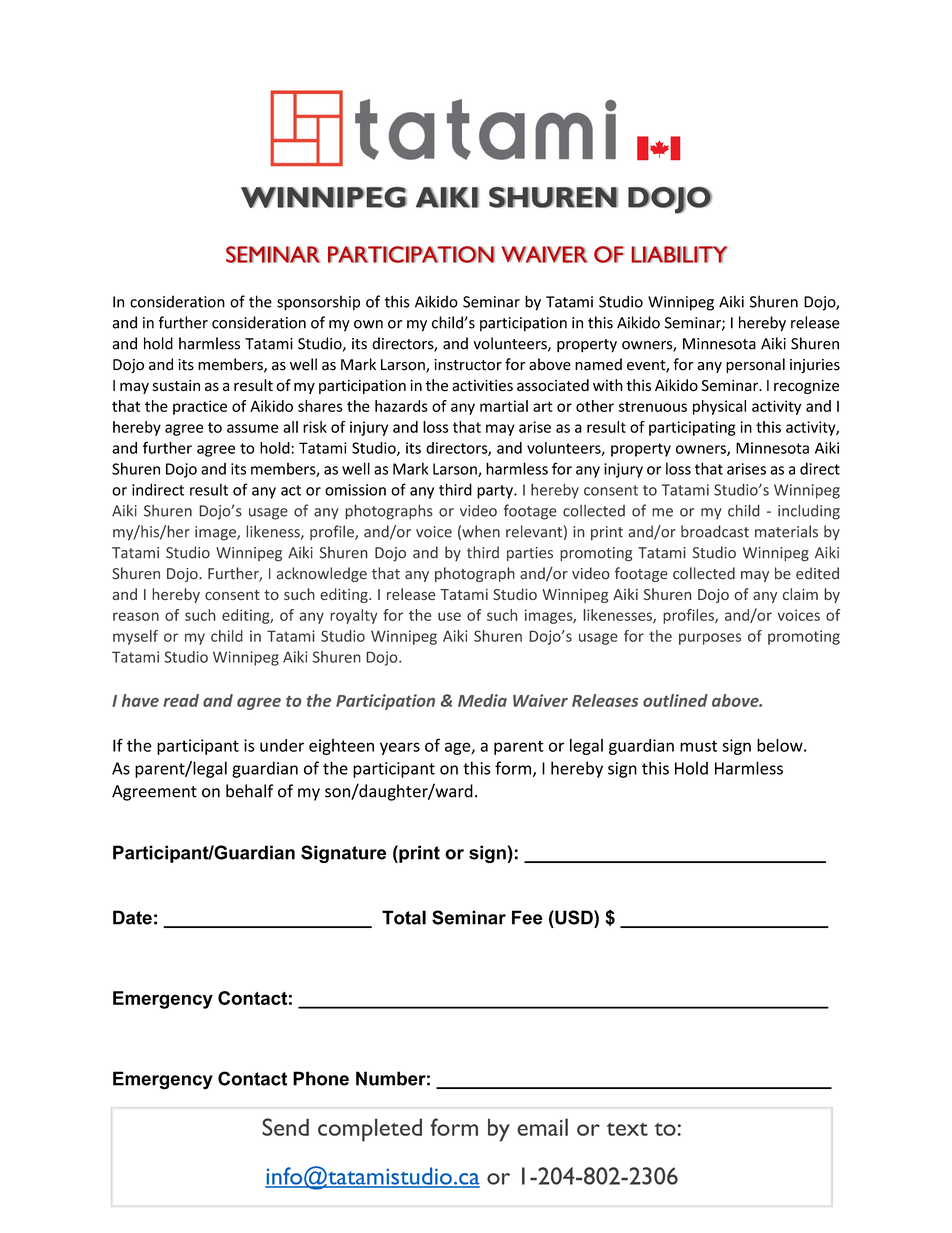  Describe the element at coordinates (250, 791) in the page. I see `behalf` at that location.
